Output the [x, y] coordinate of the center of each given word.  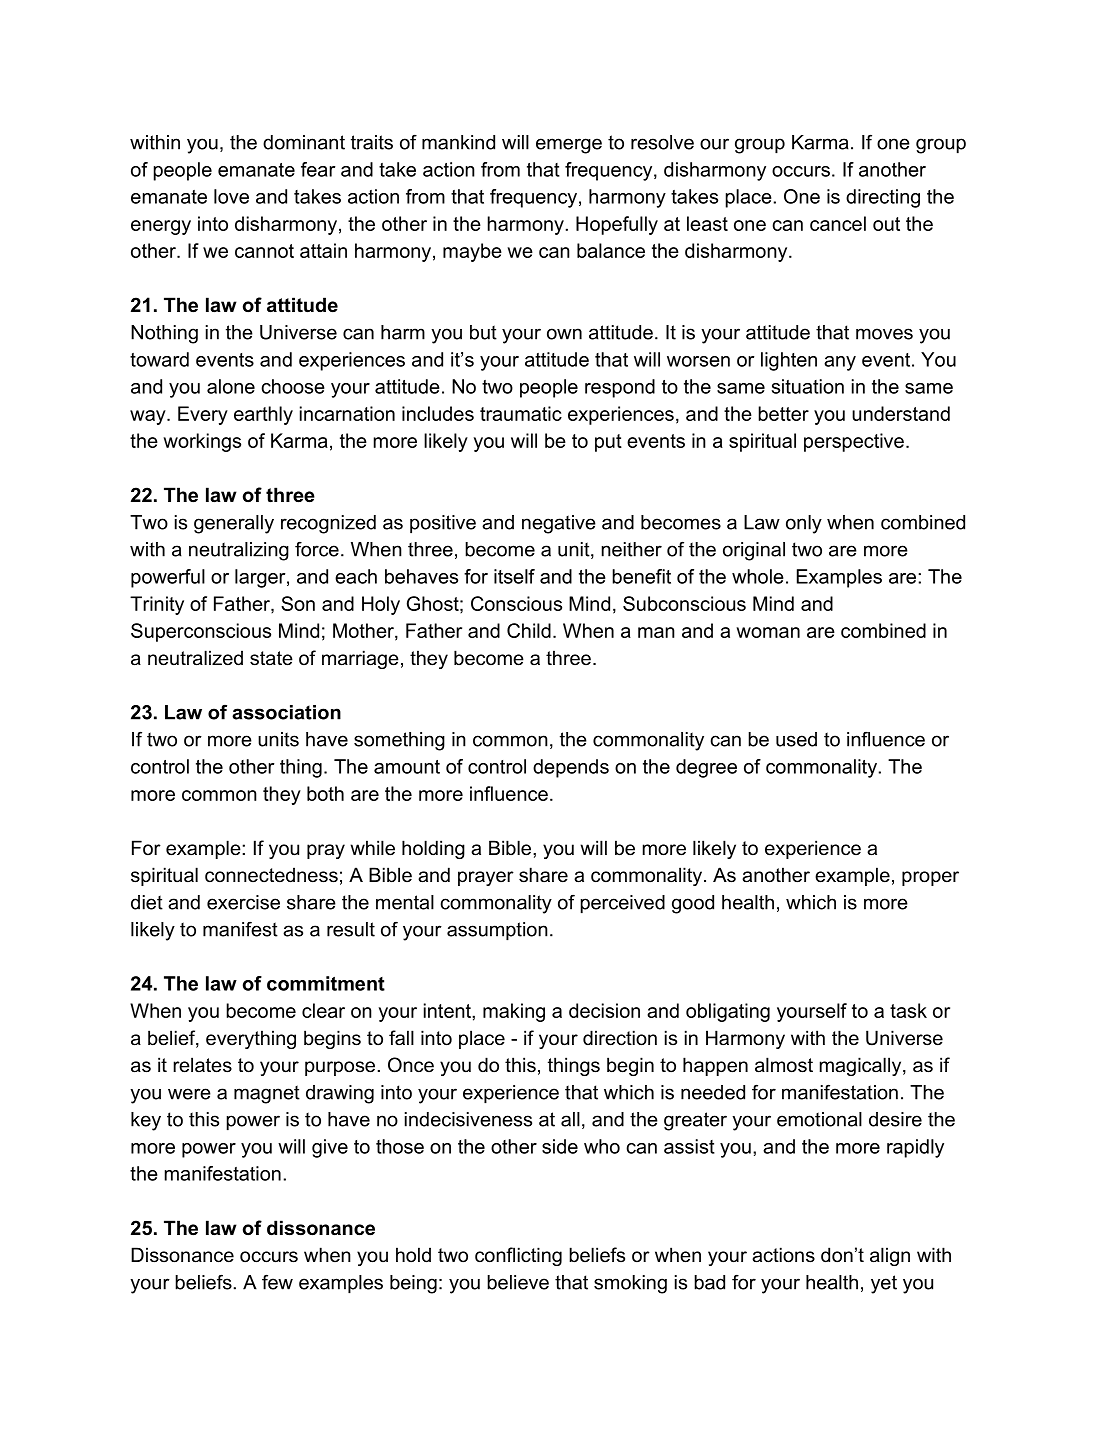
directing [883, 198]
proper [930, 878]
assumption [497, 931]
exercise [243, 902]
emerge [569, 146]
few [277, 1282]
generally [234, 524]
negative [559, 524]
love [231, 196]
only [804, 524]
